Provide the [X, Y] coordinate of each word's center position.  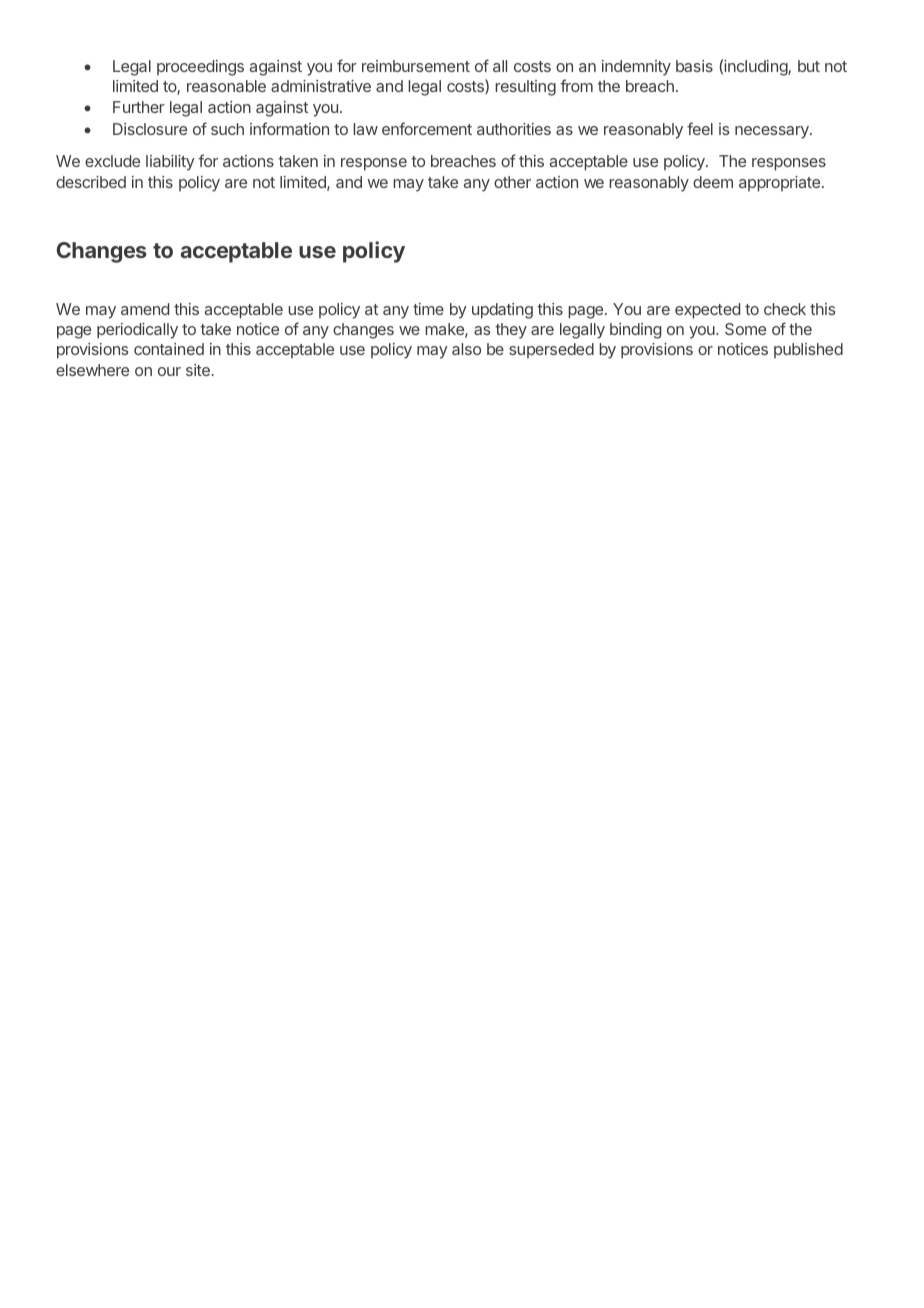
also [466, 349]
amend [145, 309]
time [428, 309]
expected [707, 311]
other [512, 182]
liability [170, 163]
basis [694, 66]
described [91, 182]
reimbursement [416, 66]
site [199, 370]
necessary [773, 132]
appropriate [779, 184]
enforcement [427, 128]
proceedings [200, 68]
